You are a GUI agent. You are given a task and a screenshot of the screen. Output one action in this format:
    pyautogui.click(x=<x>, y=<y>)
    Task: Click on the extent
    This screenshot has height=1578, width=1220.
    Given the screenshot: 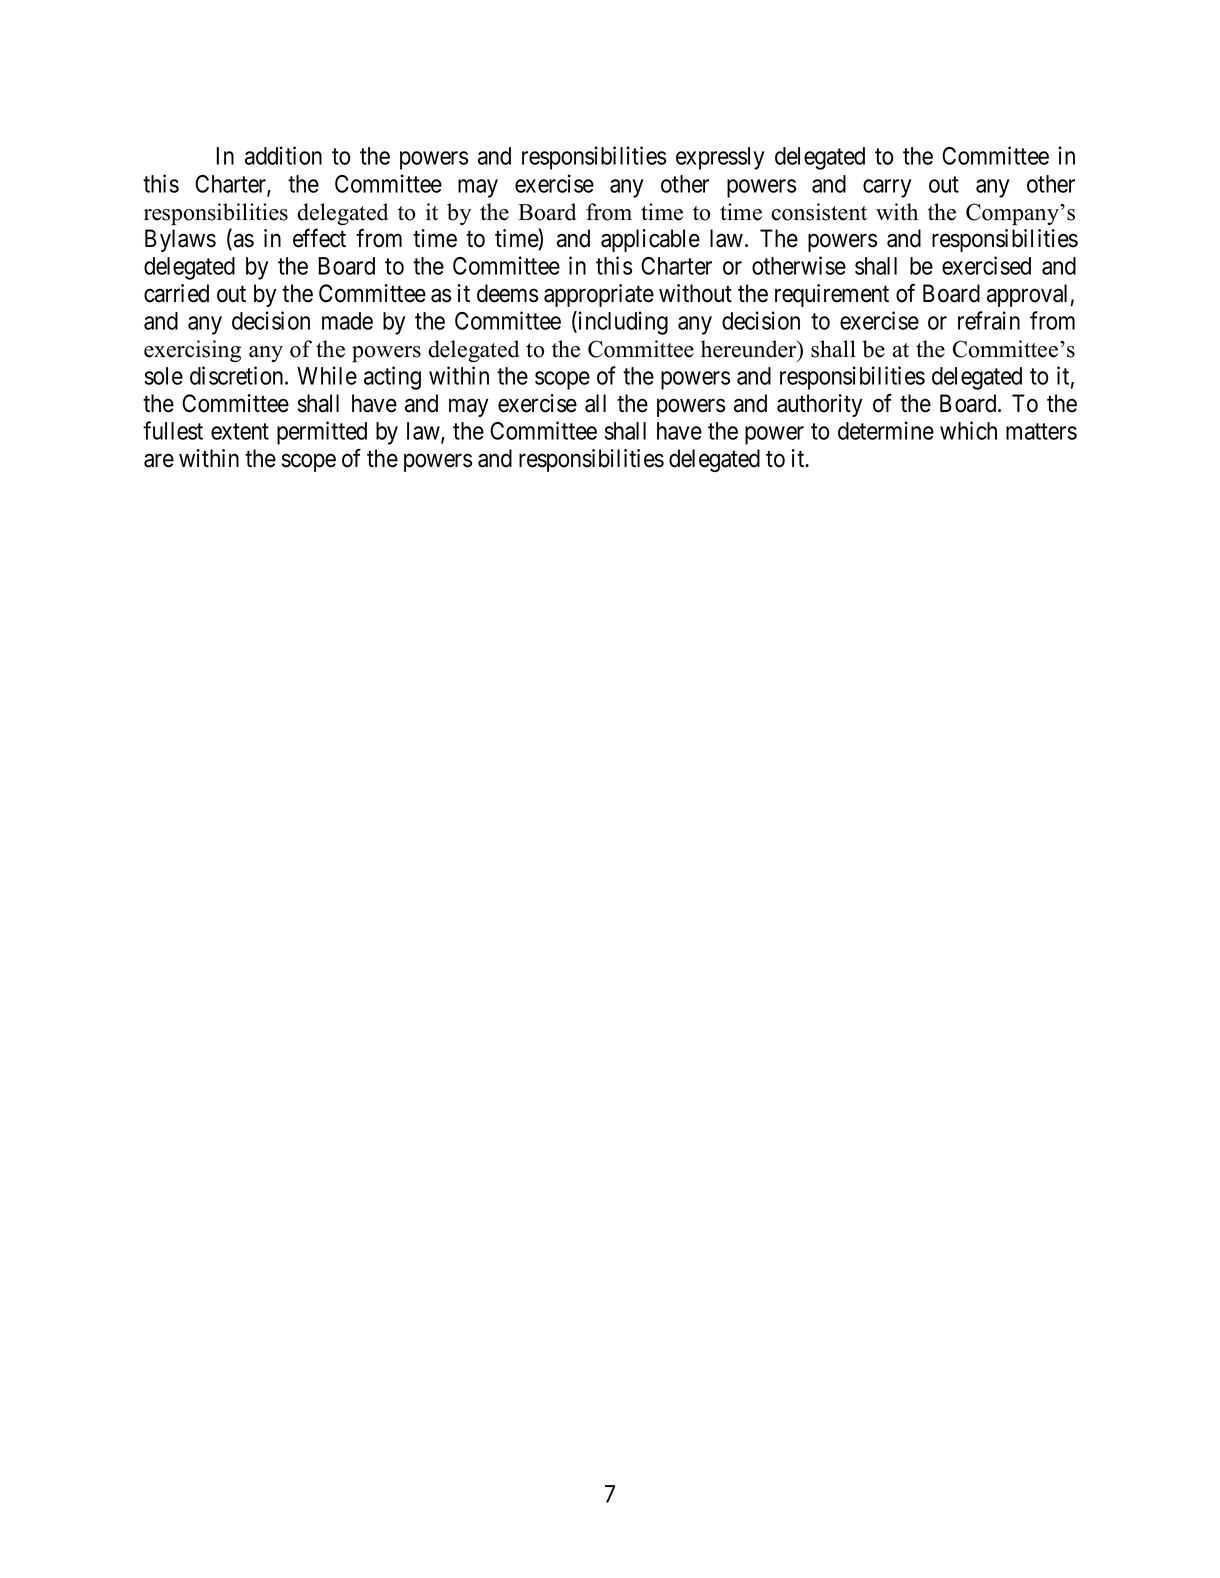 What is the action you would take?
    pyautogui.click(x=240, y=432)
